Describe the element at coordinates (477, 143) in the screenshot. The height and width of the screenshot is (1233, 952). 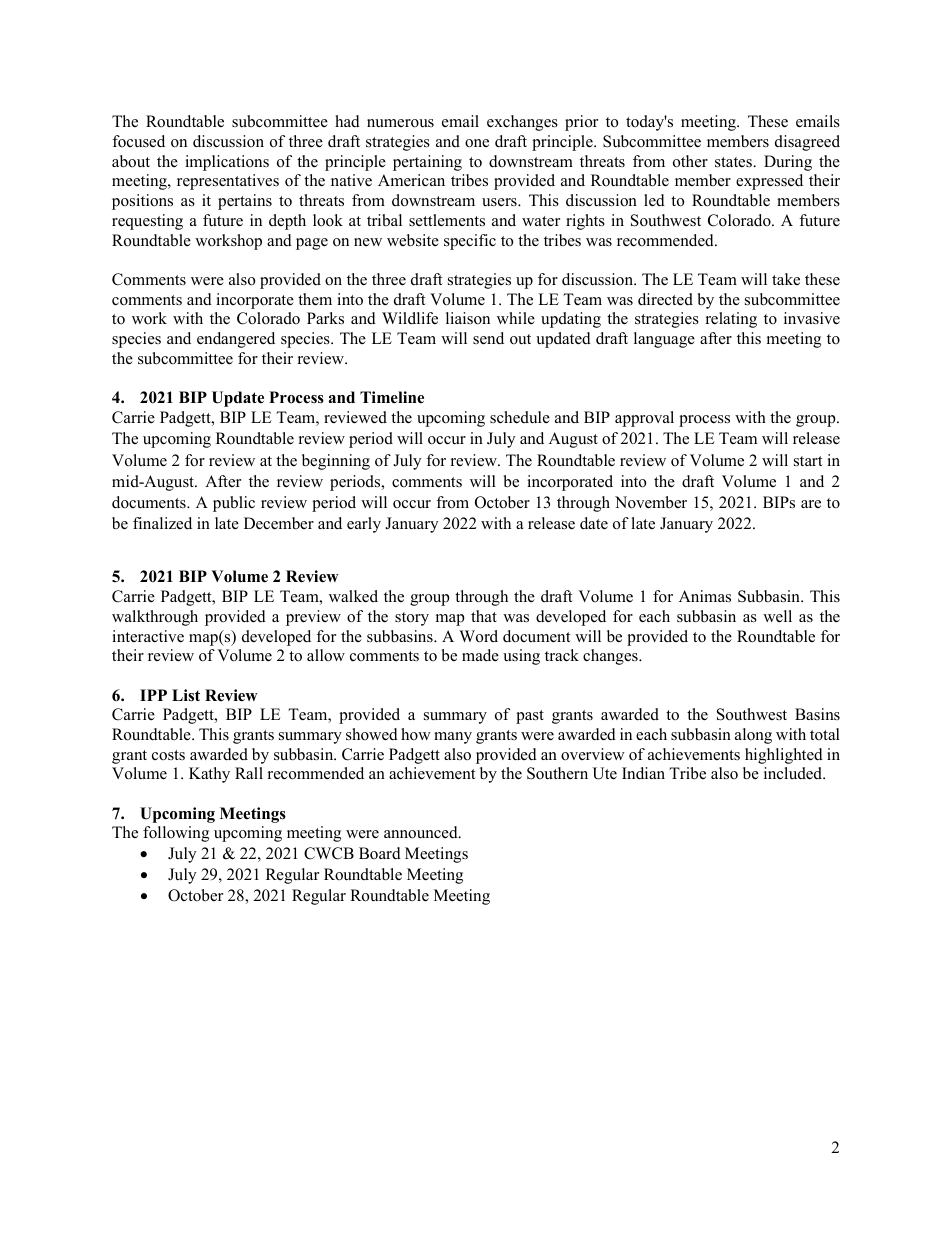
I see `one` at that location.
